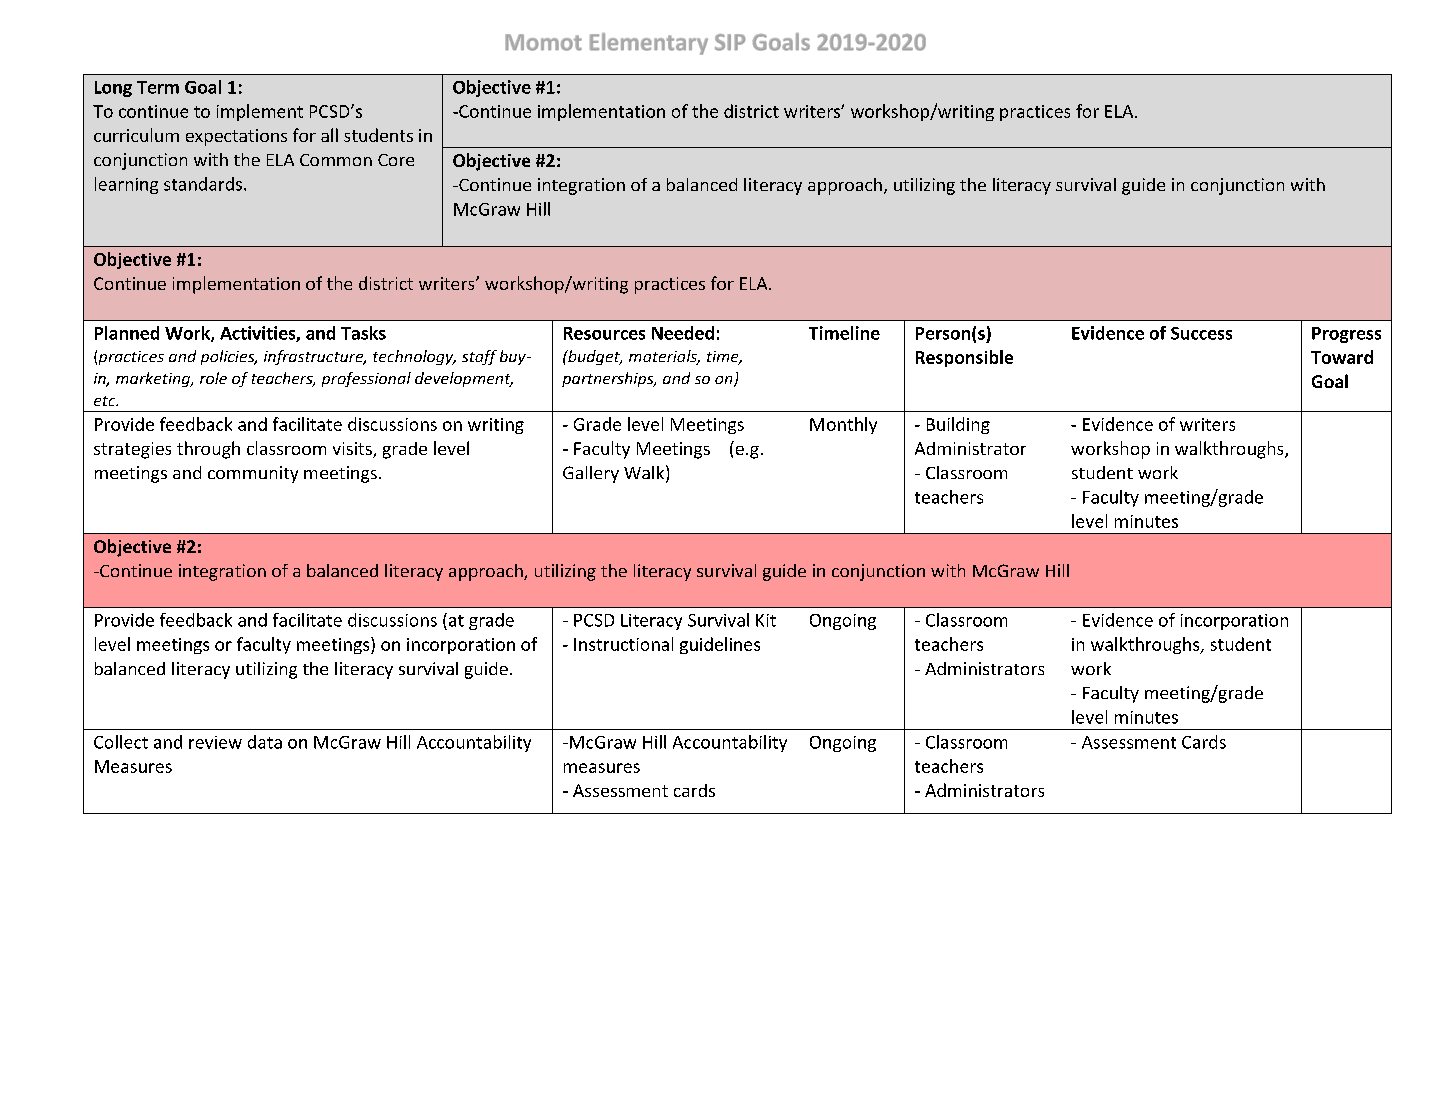 This page has width=1430, height=1105. What do you see at coordinates (843, 425) in the page?
I see `Monthly` at bounding box center [843, 425].
